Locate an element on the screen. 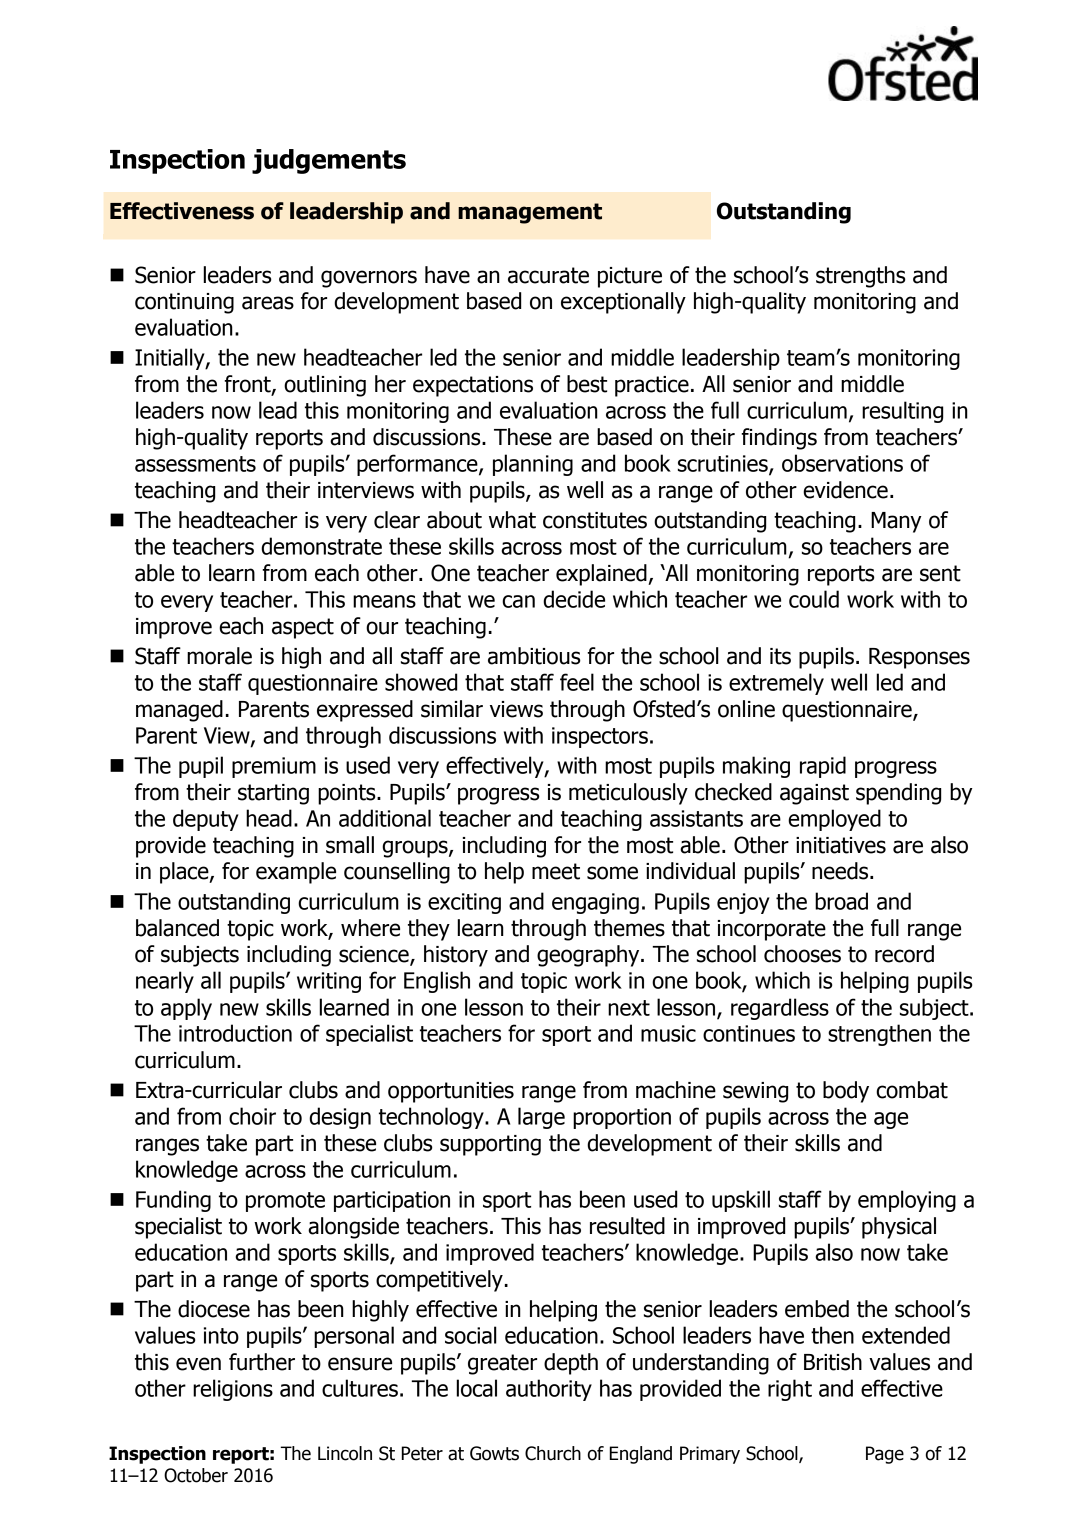  aspect is located at coordinates (303, 628).
